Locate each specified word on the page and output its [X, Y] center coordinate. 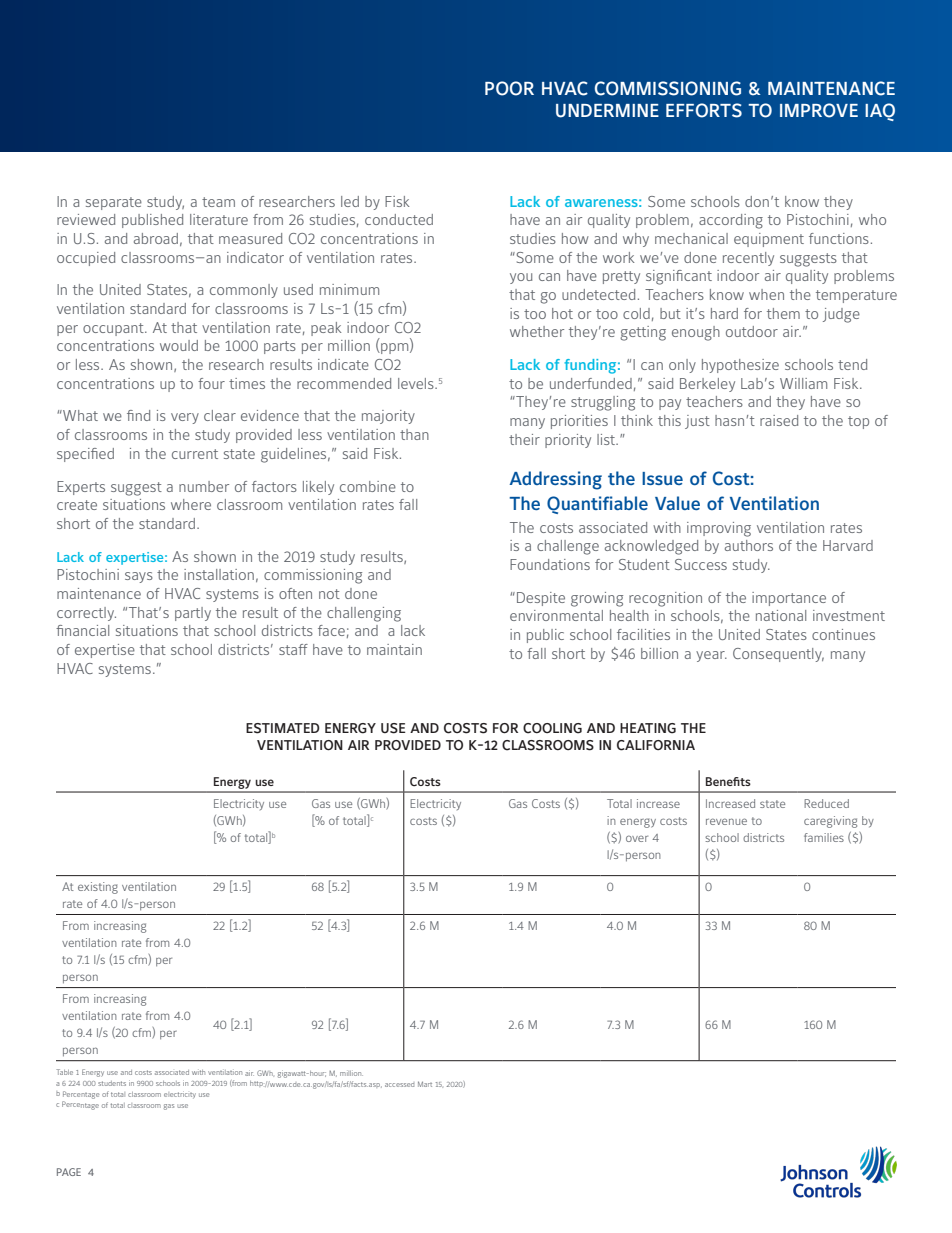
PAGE [69, 1172]
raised [779, 420]
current [195, 454]
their [524, 439]
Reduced [826, 803]
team [218, 202]
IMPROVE [819, 110]
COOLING [552, 728]
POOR [509, 88]
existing [98, 888]
